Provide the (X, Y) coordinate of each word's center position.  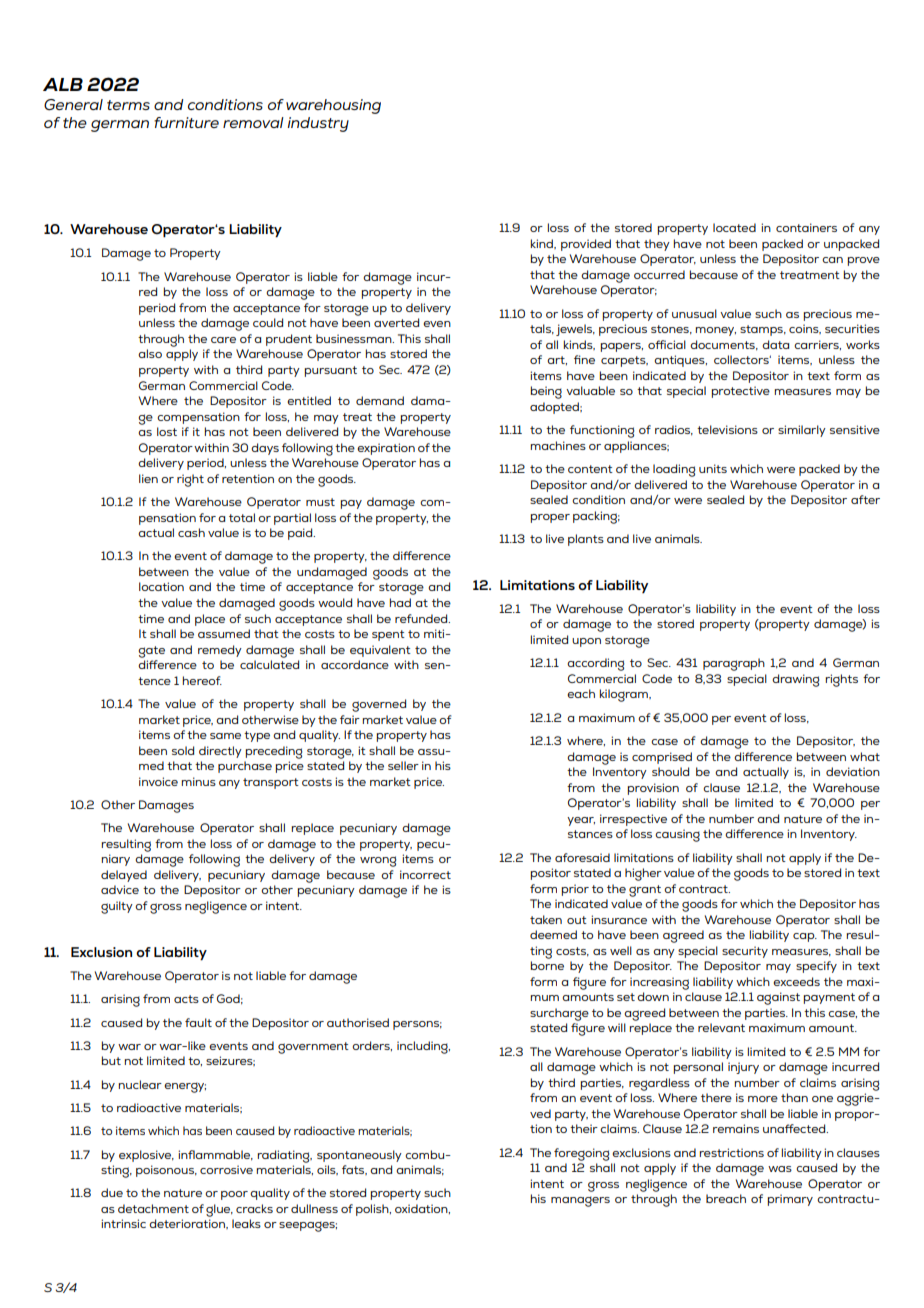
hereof (202, 680)
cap (805, 937)
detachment (153, 1208)
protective (740, 392)
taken (546, 919)
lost (167, 431)
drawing (796, 680)
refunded (422, 618)
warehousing (333, 106)
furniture (186, 122)
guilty (117, 907)
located (734, 227)
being (546, 392)
